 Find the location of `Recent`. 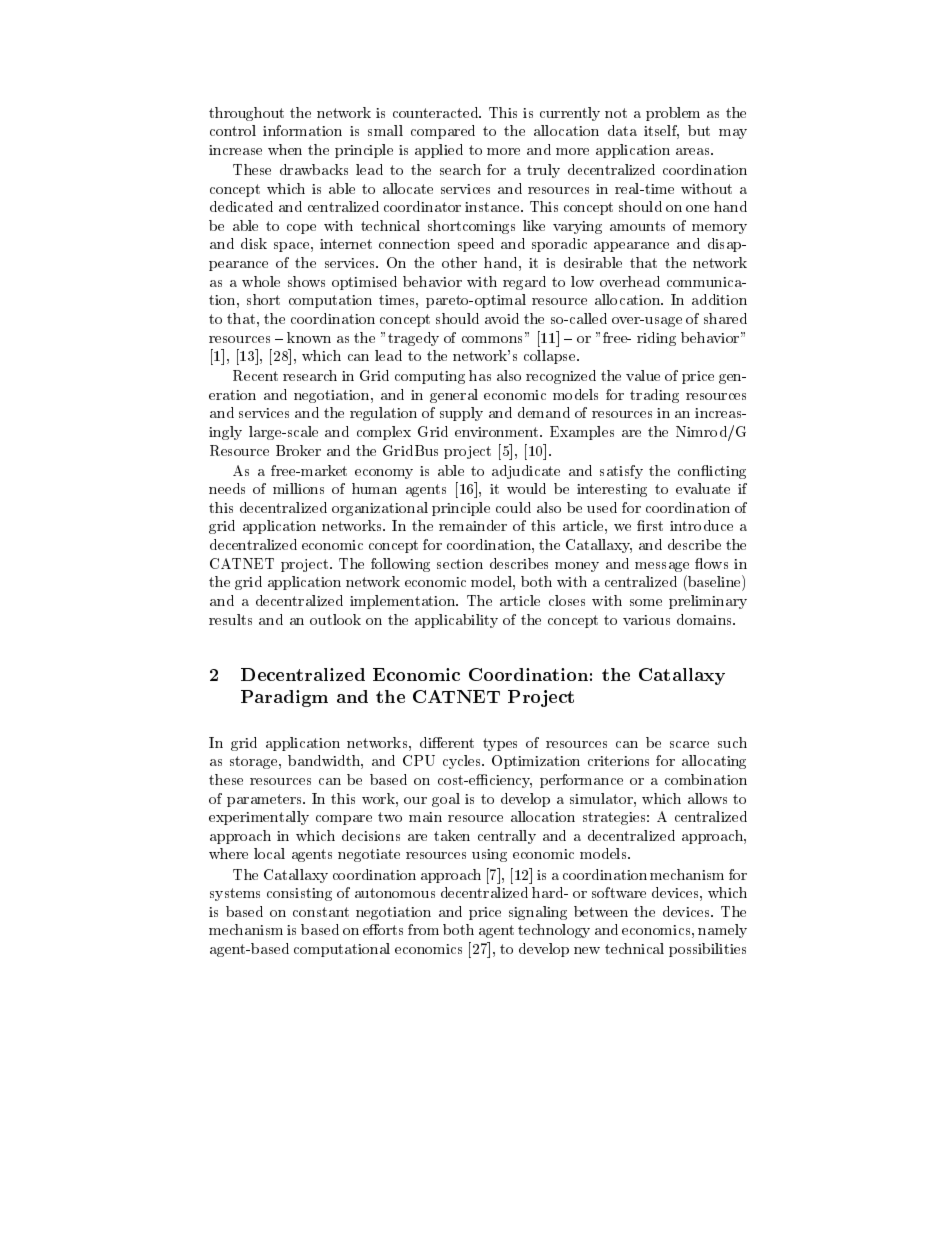

Recent is located at coordinates (255, 375).
